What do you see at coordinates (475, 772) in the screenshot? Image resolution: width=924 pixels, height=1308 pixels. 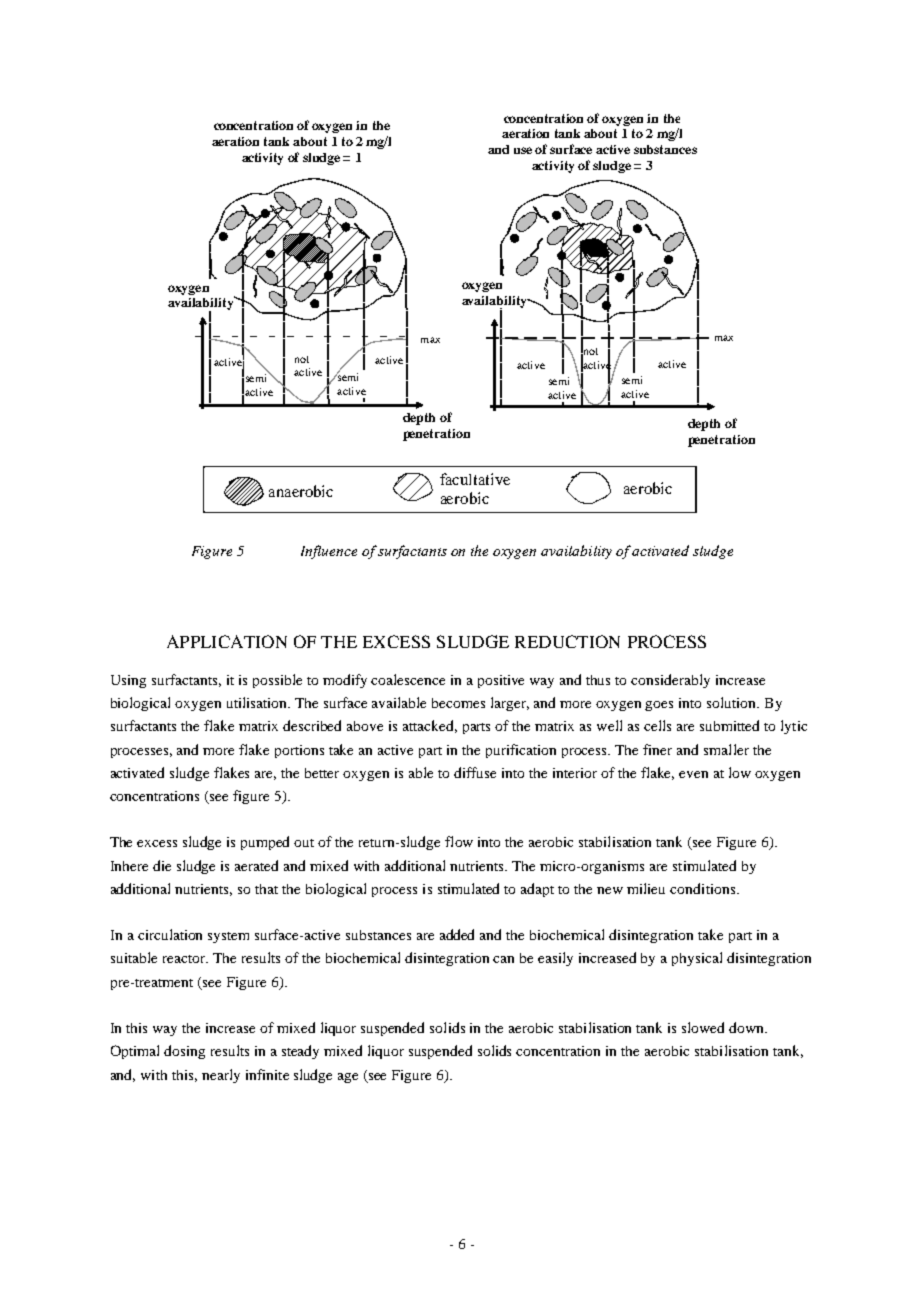 I see `diffuse` at bounding box center [475, 772].
